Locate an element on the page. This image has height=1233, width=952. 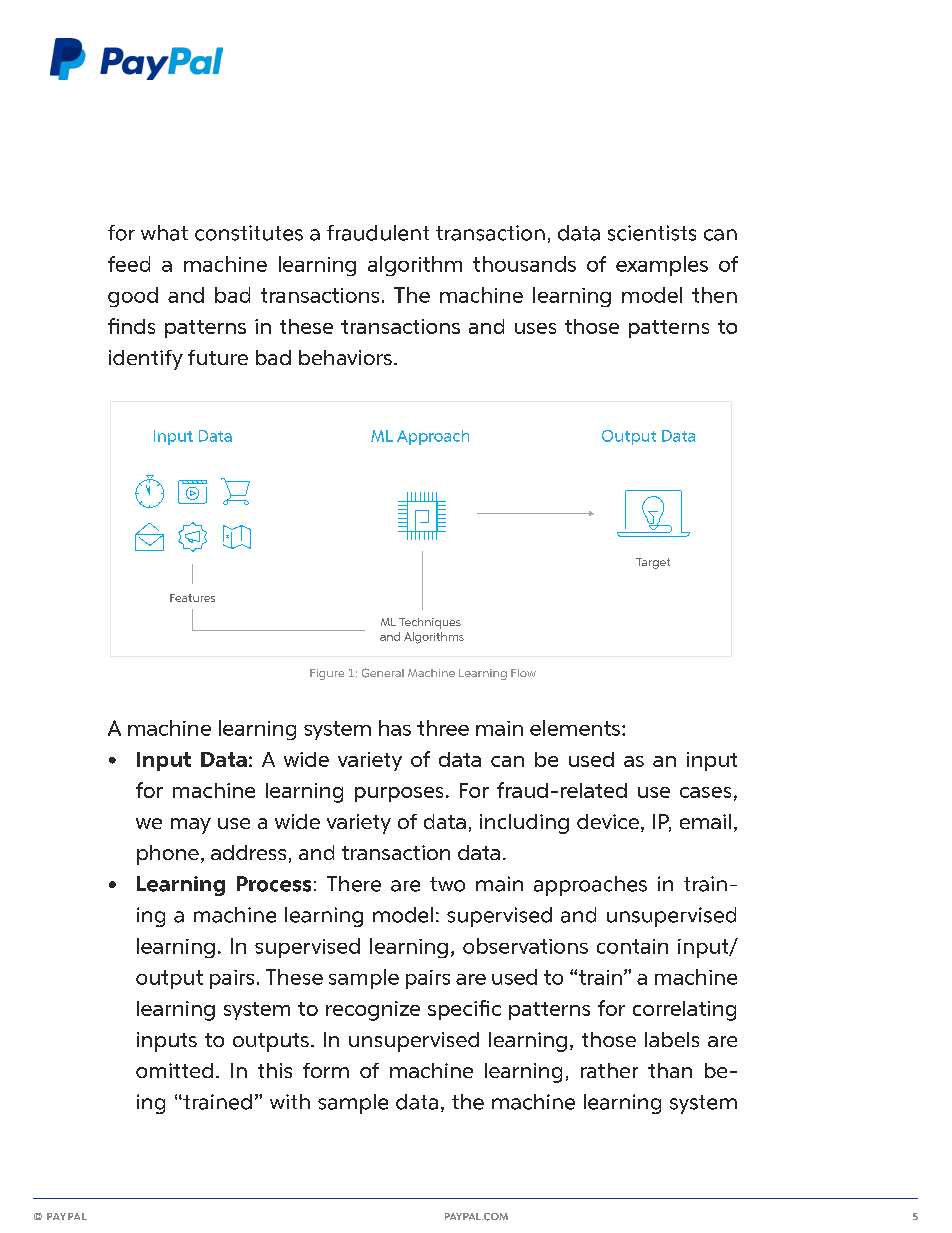
than is located at coordinates (670, 1070).
